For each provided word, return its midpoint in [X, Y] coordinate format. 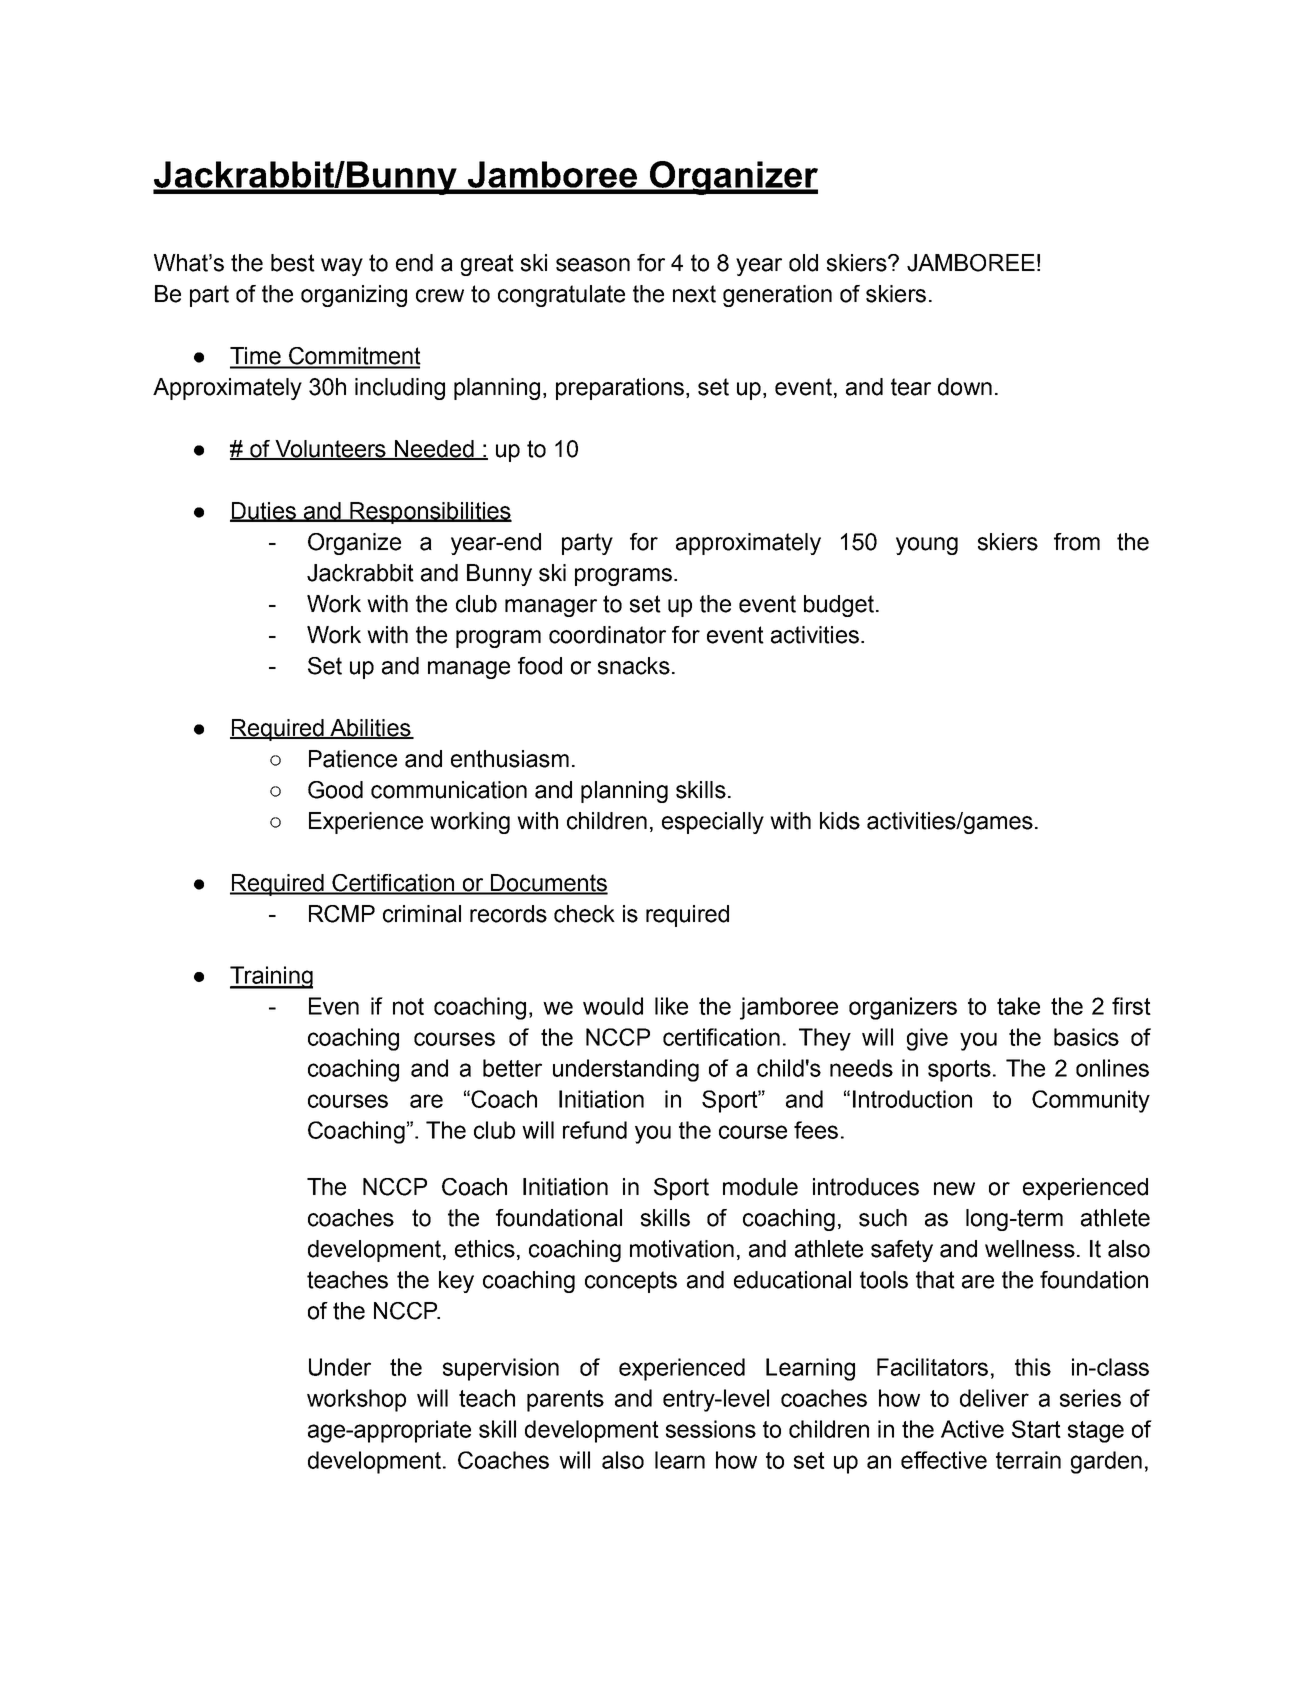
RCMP [342, 914]
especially [713, 823]
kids [840, 821]
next [694, 294]
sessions [711, 1429]
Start [1036, 1429]
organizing [354, 296]
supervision [501, 1369]
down [965, 387]
